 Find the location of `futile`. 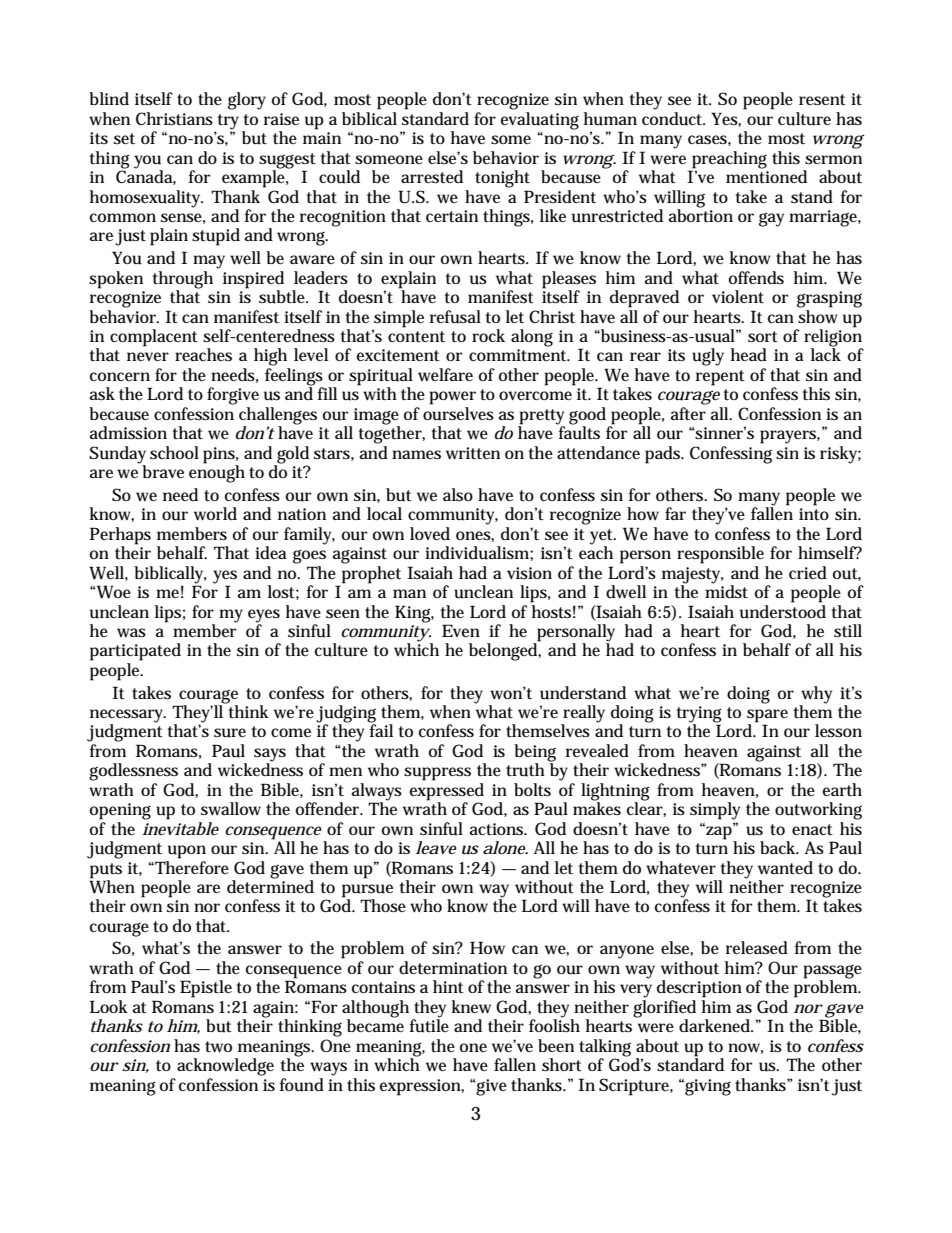

futile is located at coordinates (429, 1025).
